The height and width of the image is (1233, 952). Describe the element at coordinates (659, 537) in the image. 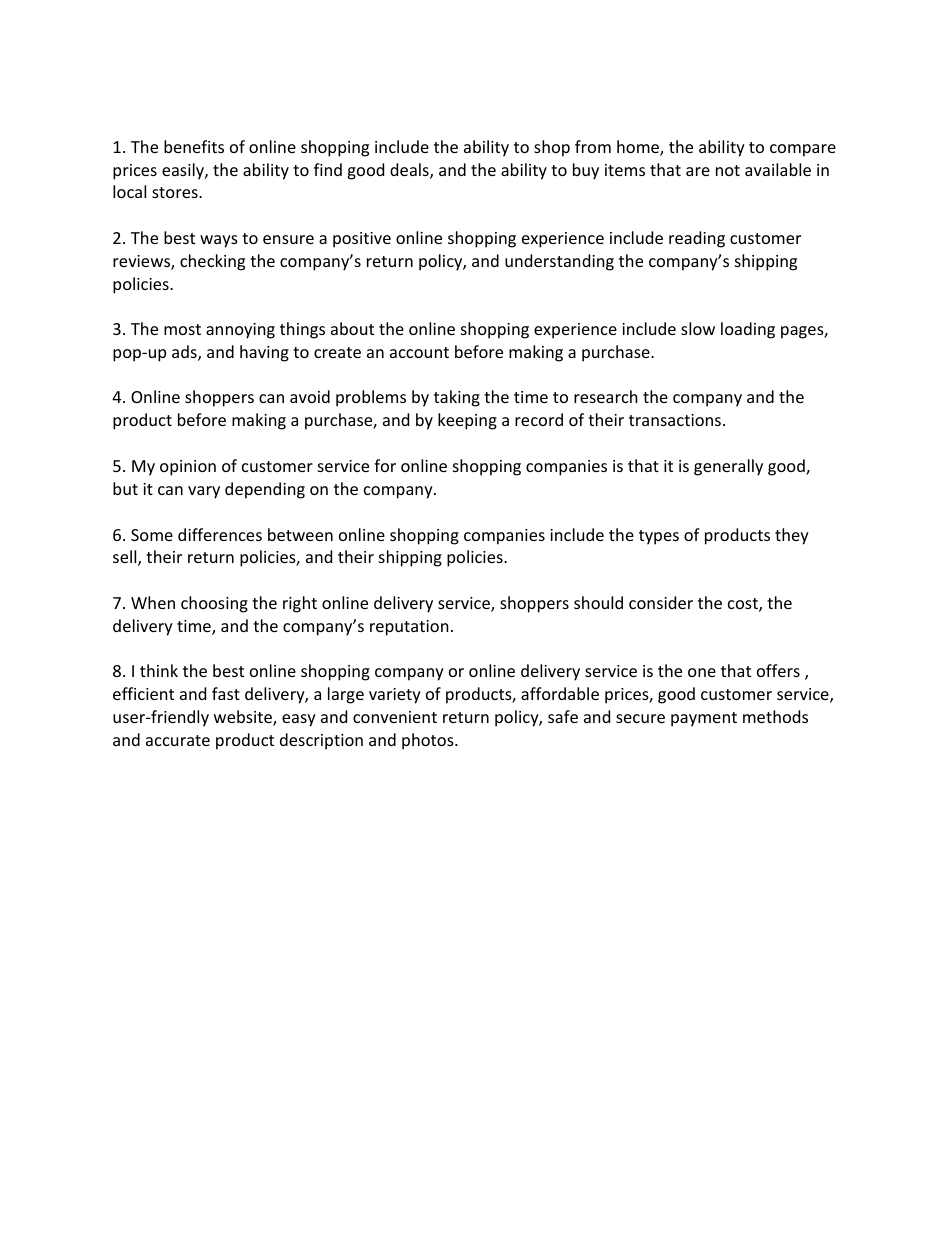

I see `types` at that location.
